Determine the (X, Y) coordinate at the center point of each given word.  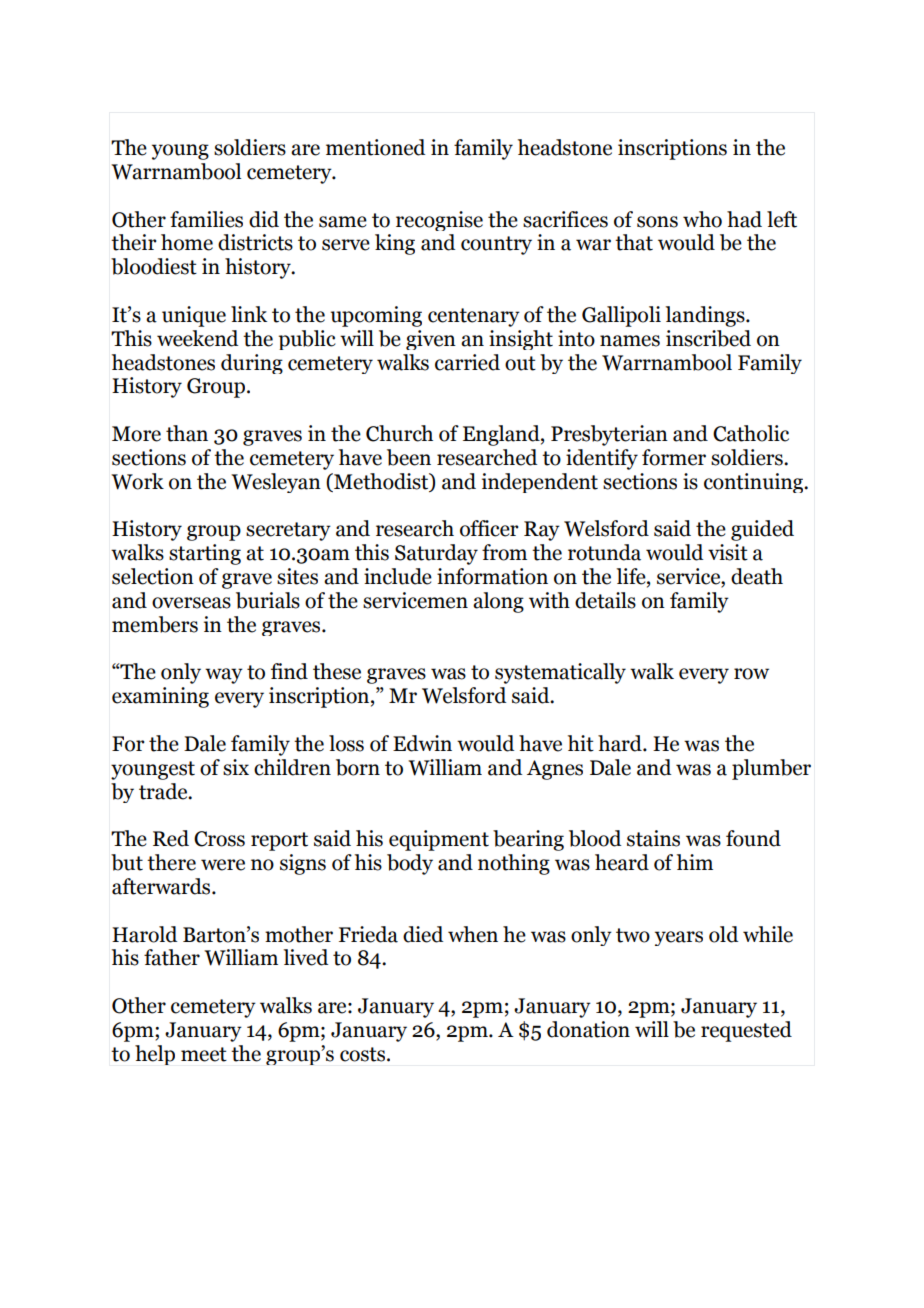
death (757, 576)
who (702, 219)
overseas (191, 603)
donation (588, 1029)
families (206, 219)
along (498, 602)
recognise (439, 221)
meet (204, 1054)
